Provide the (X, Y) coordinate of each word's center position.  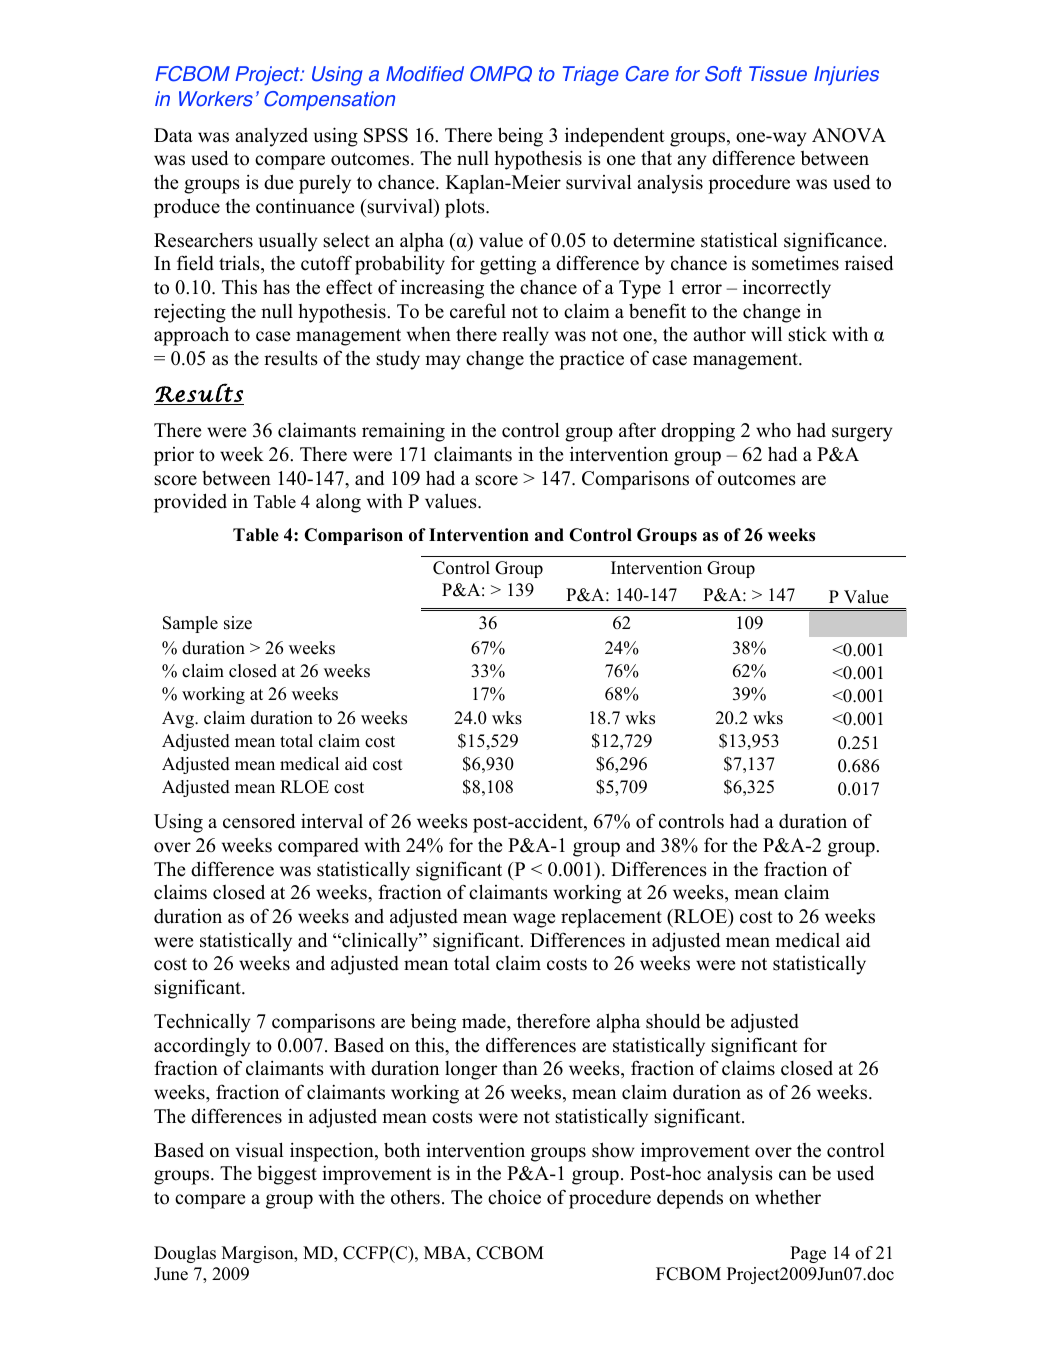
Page (808, 1254)
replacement (611, 918)
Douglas (185, 1254)
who (773, 430)
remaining (403, 432)
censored (259, 821)
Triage (591, 76)
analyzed (271, 137)
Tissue (778, 74)
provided (190, 503)
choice (514, 1197)
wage (534, 920)
